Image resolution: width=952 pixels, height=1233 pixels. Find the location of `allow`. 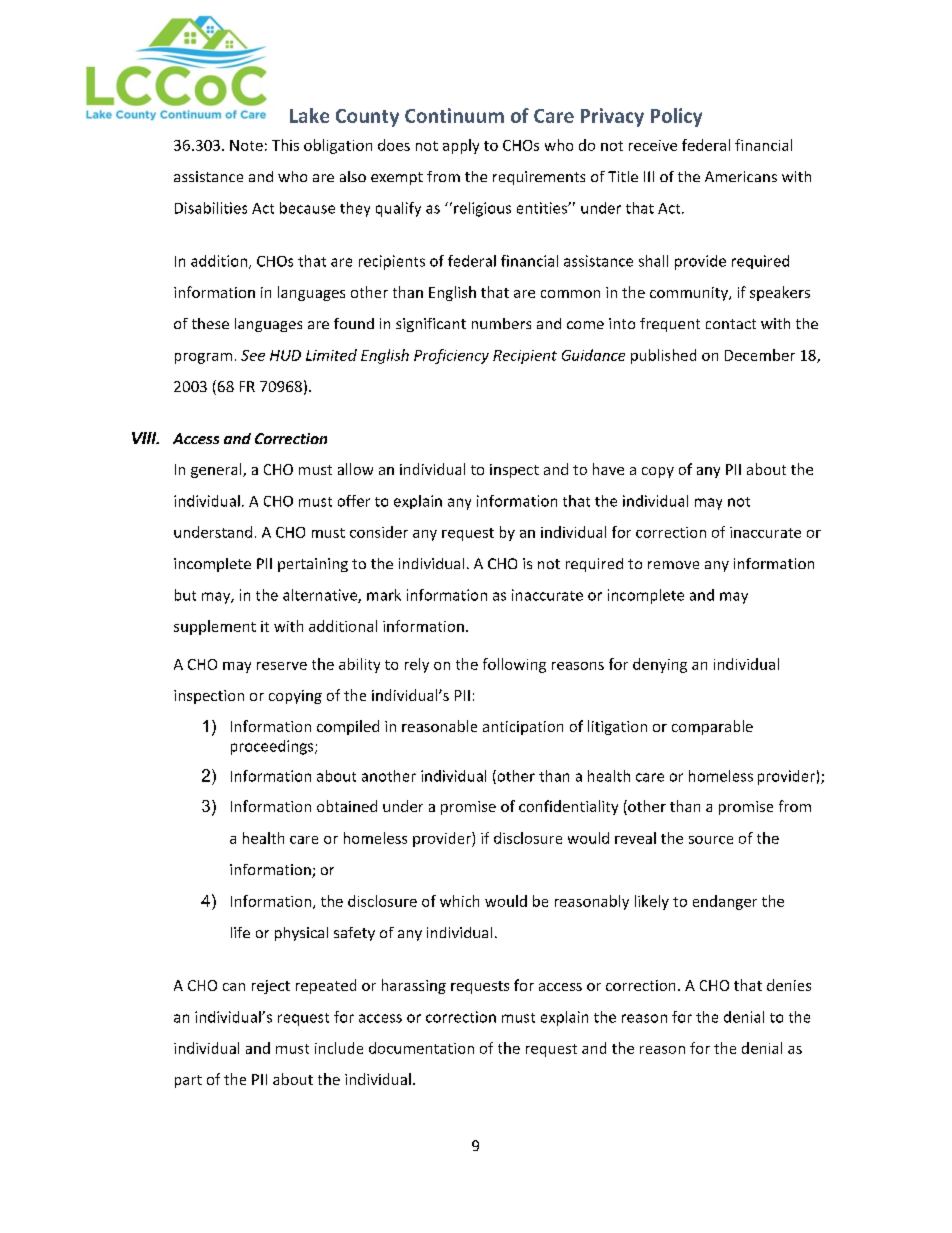

allow is located at coordinates (355, 469).
